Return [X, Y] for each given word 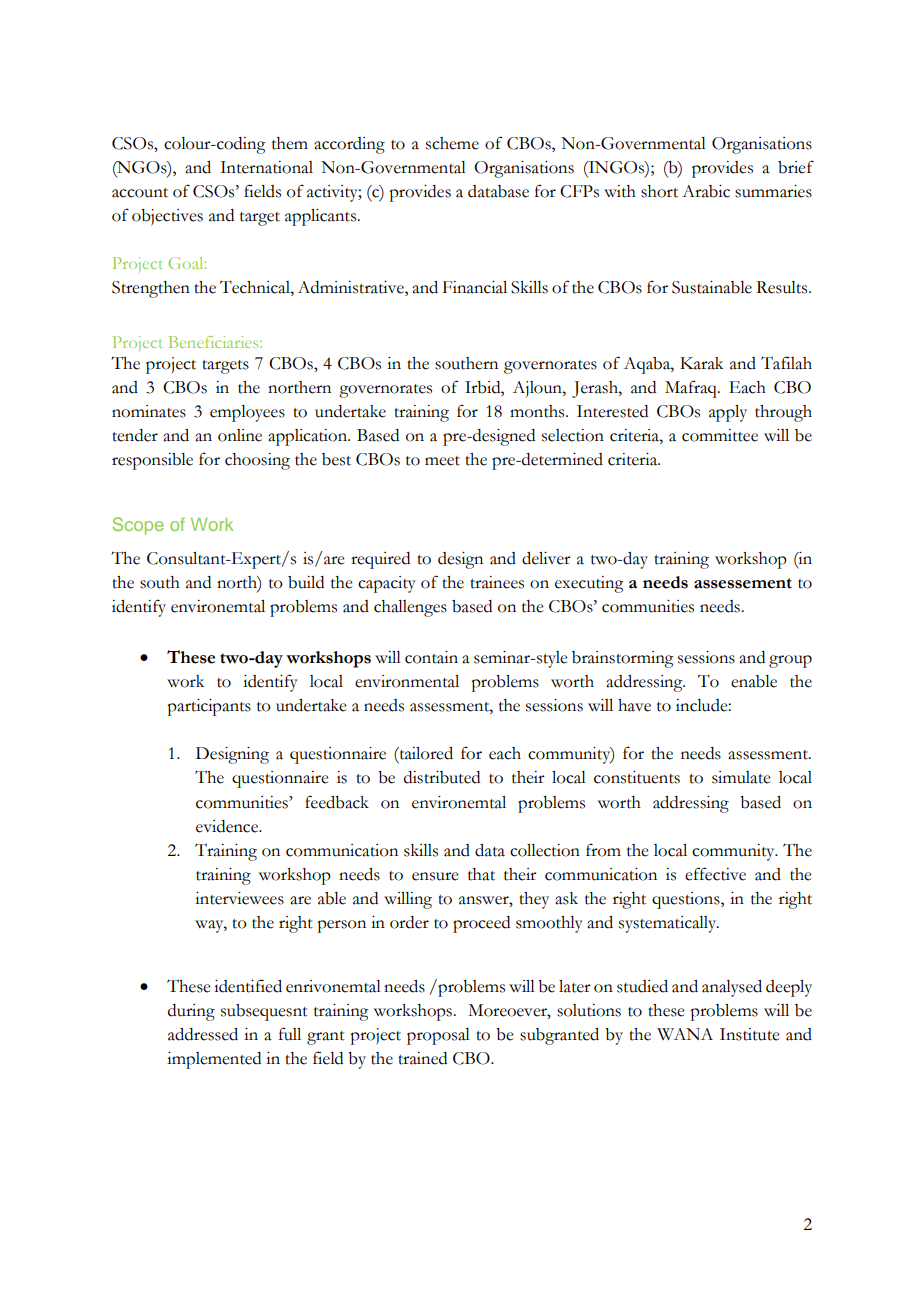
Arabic [706, 191]
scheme [452, 143]
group [790, 661]
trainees [497, 582]
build [306, 582]
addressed [203, 1034]
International [266, 167]
